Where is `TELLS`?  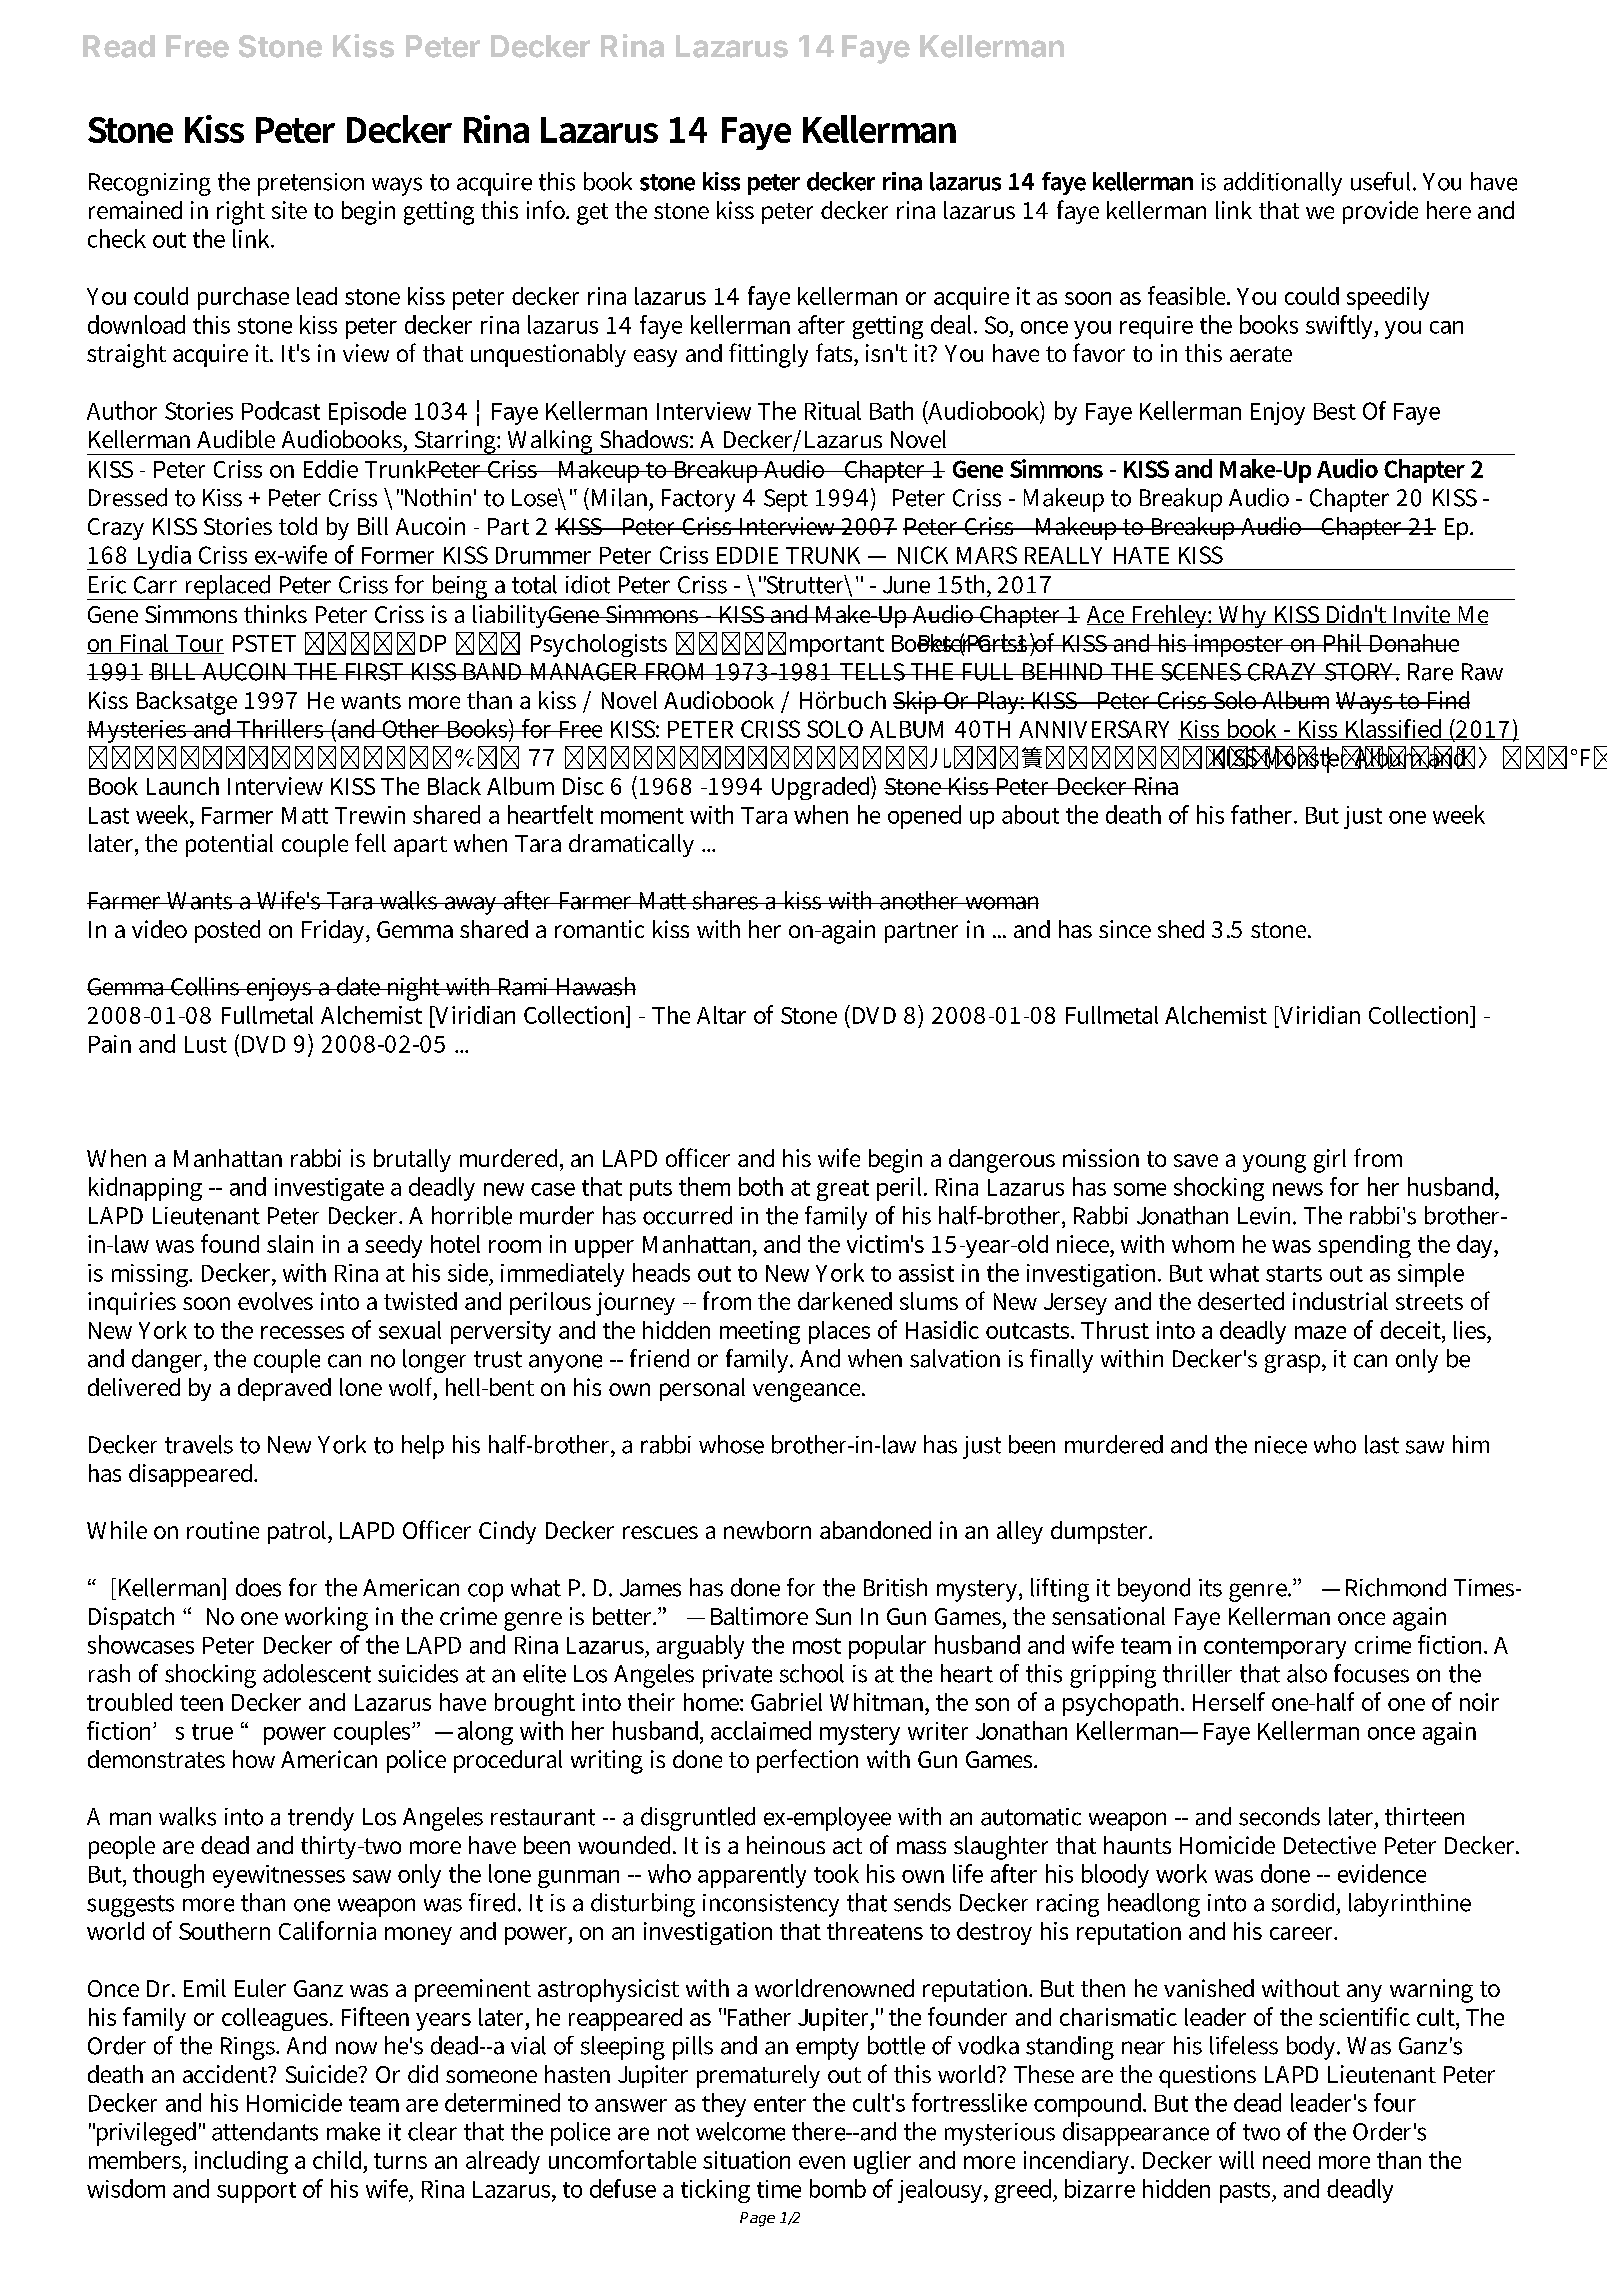 TELLS is located at coordinates (872, 672).
